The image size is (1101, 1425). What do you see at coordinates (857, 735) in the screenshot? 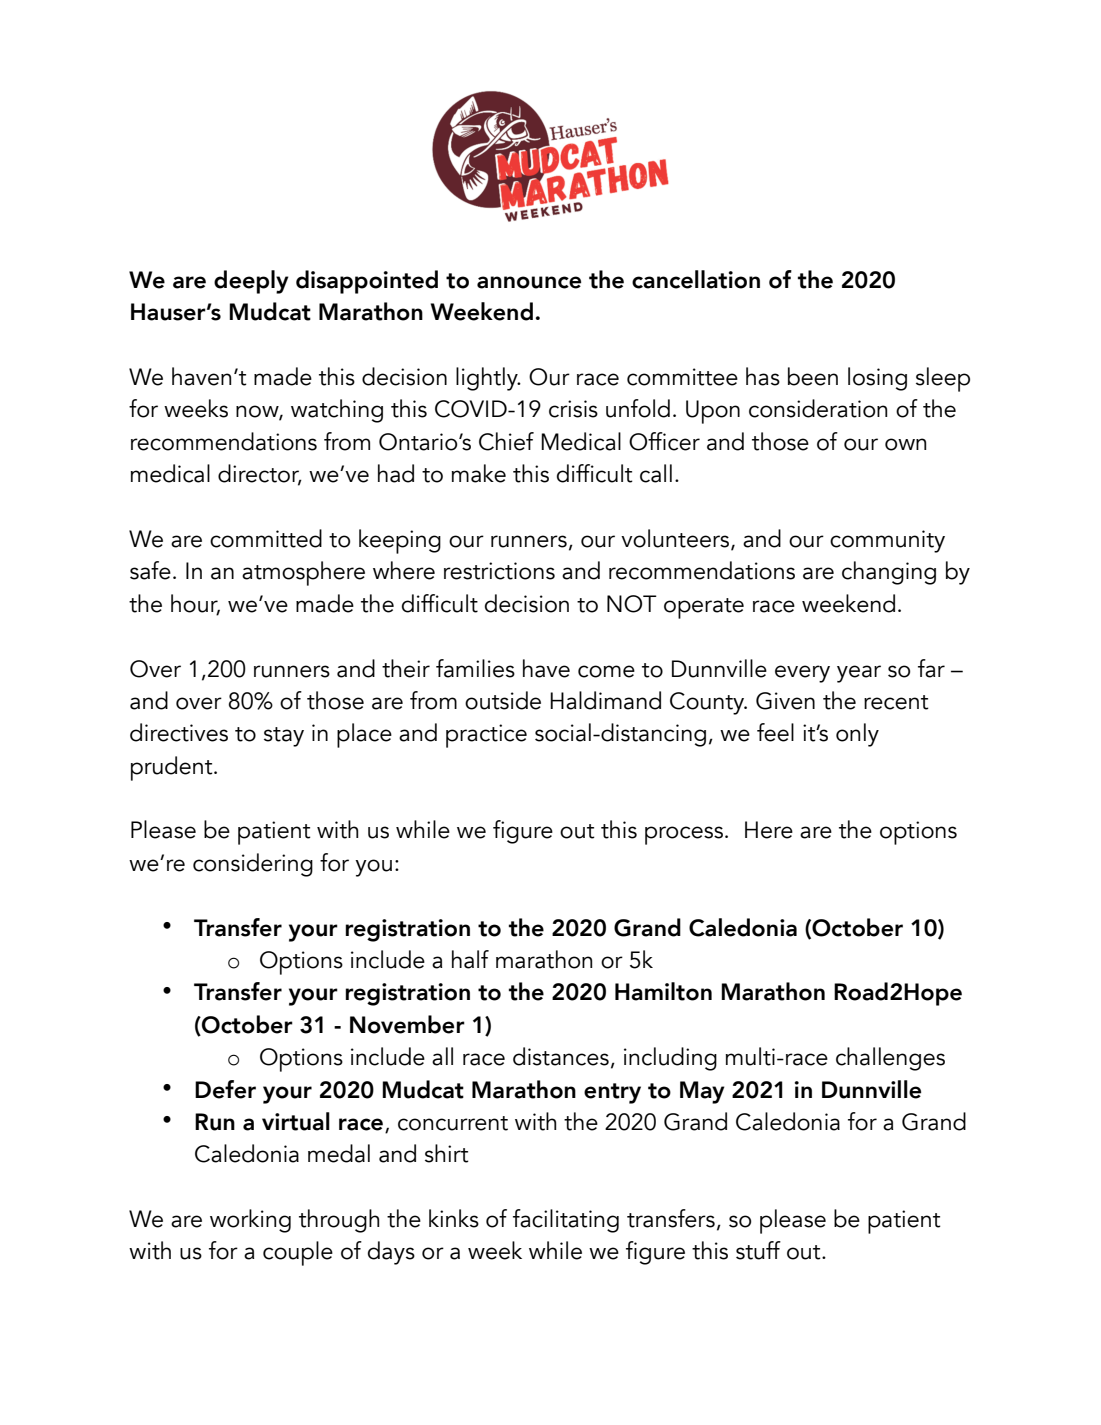
I see `only` at bounding box center [857, 735].
